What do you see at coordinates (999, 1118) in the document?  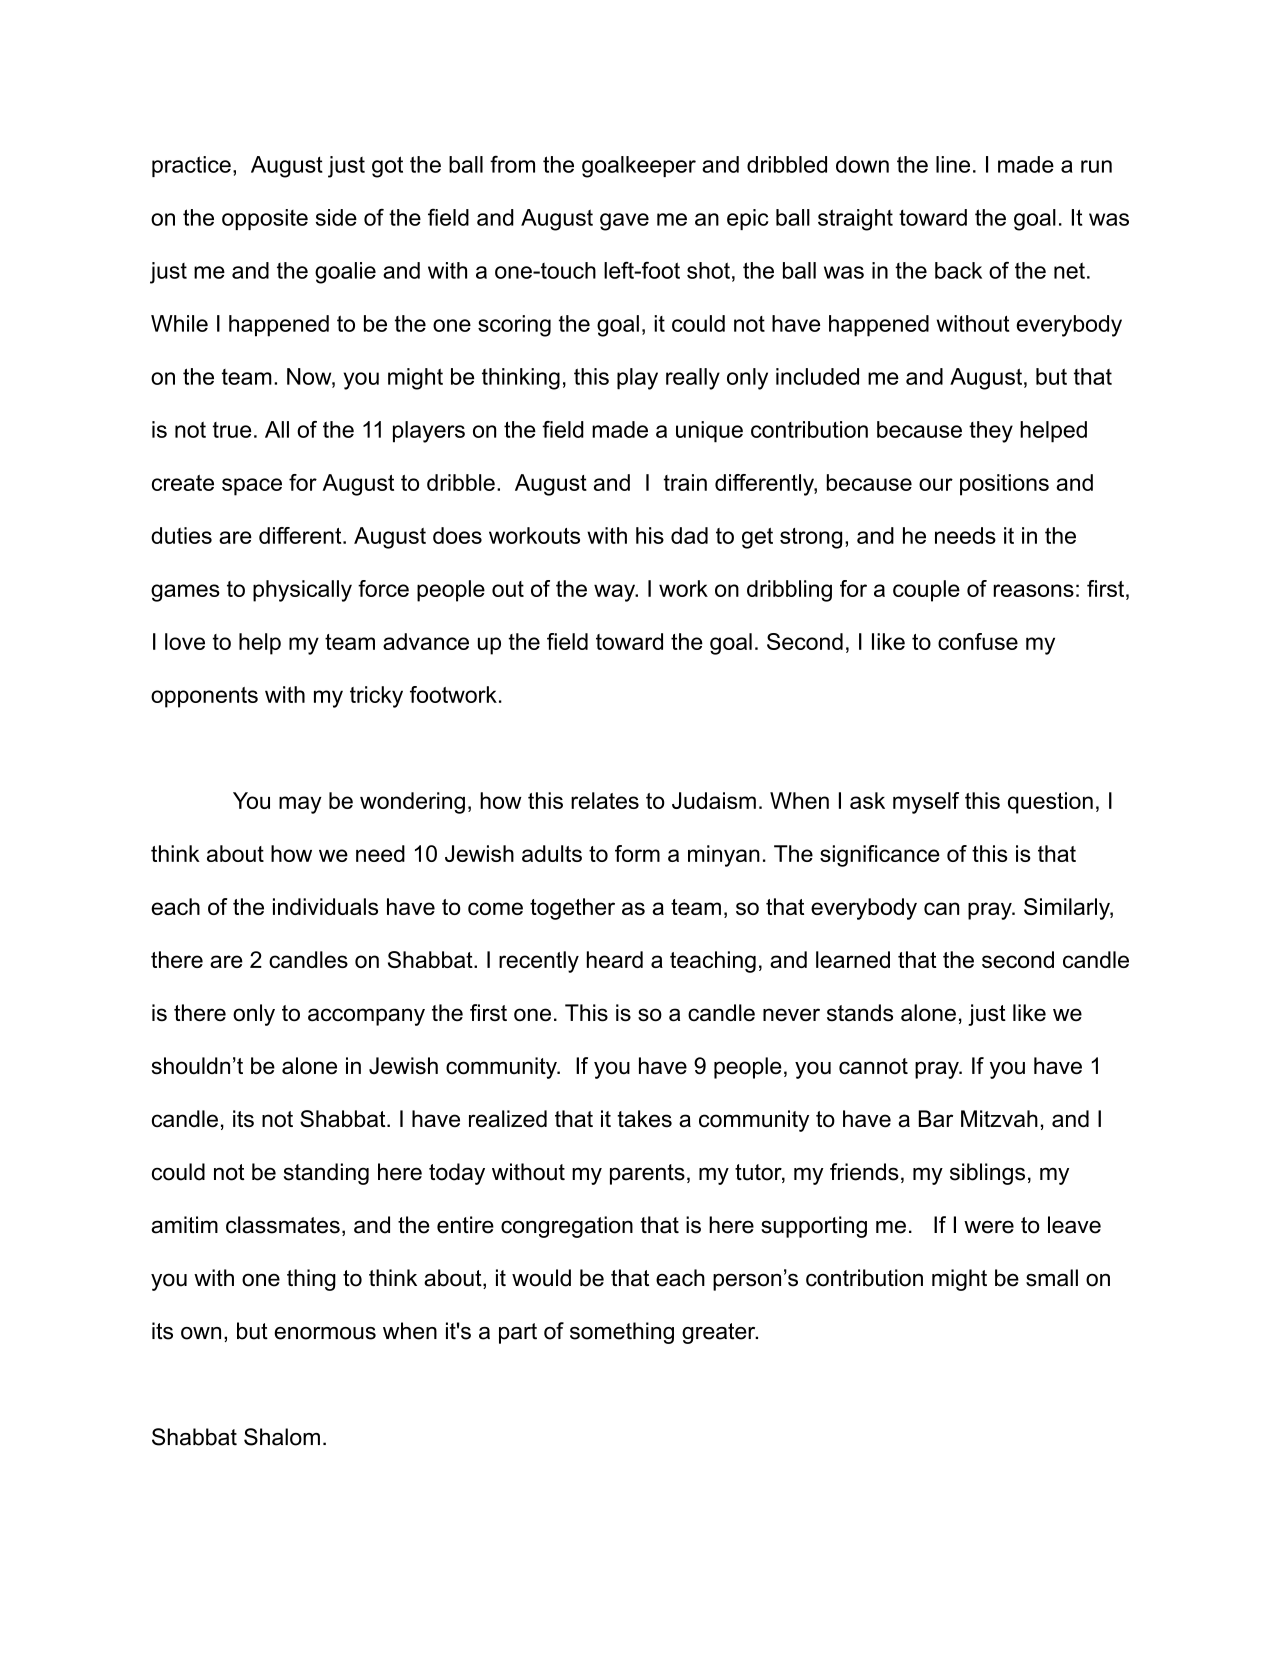 I see `Mitzvah` at bounding box center [999, 1118].
